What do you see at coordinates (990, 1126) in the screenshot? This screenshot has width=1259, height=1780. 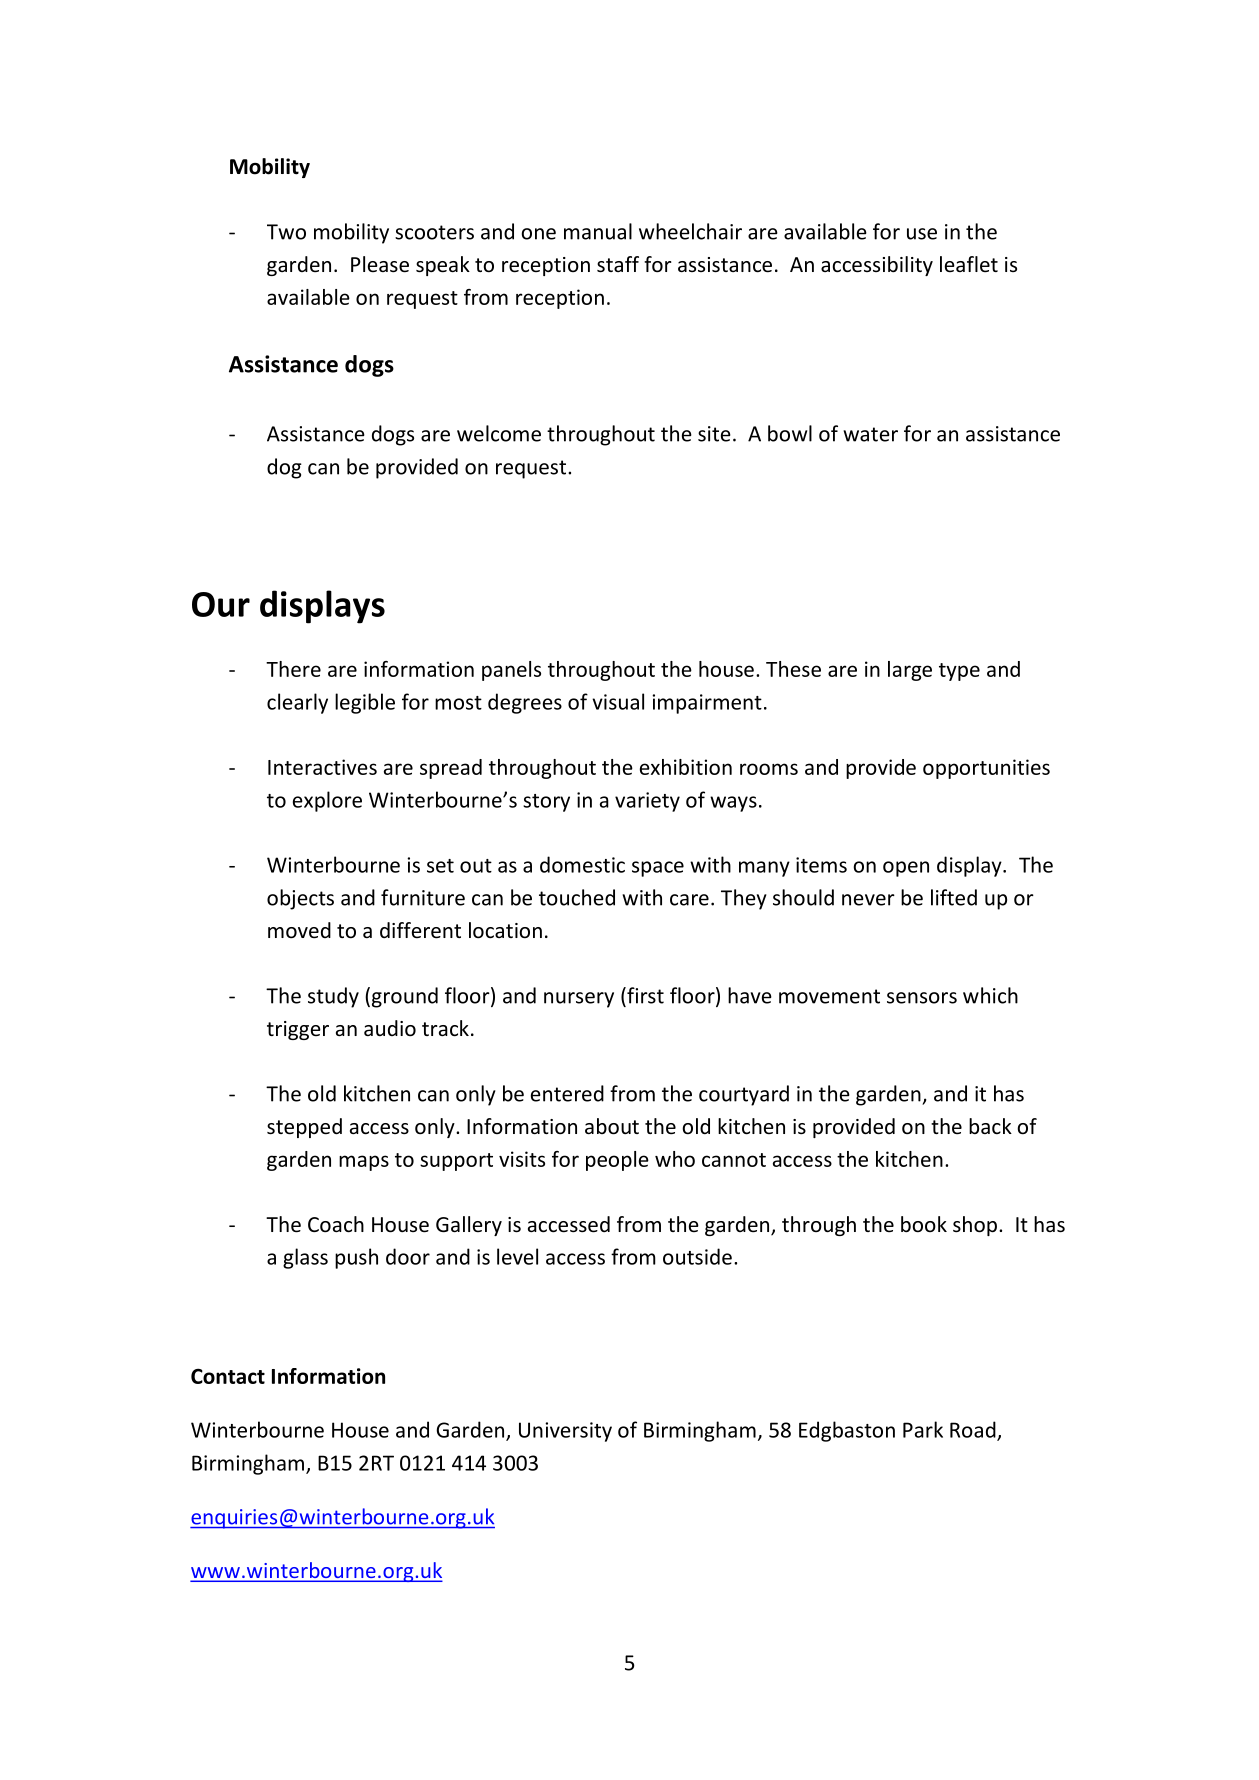 I see `back` at bounding box center [990, 1126].
